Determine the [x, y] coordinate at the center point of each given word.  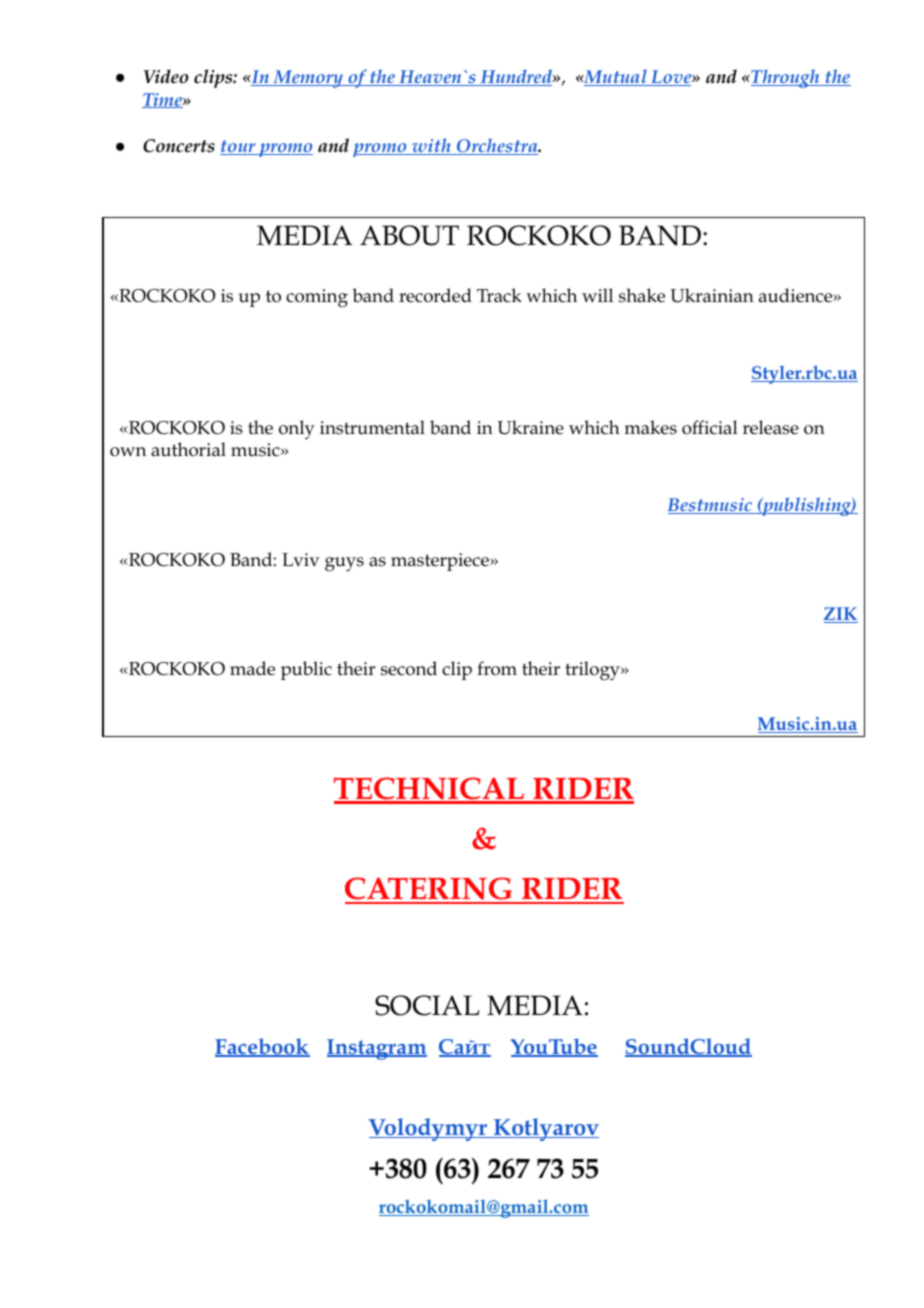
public [306, 670]
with [431, 146]
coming [317, 298]
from [497, 668]
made [252, 668]
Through [785, 78]
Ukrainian [712, 295]
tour [239, 147]
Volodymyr [428, 1129]
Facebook [262, 1047]
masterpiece [441, 562]
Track [499, 295]
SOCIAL [427, 1005]
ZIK [841, 615]
